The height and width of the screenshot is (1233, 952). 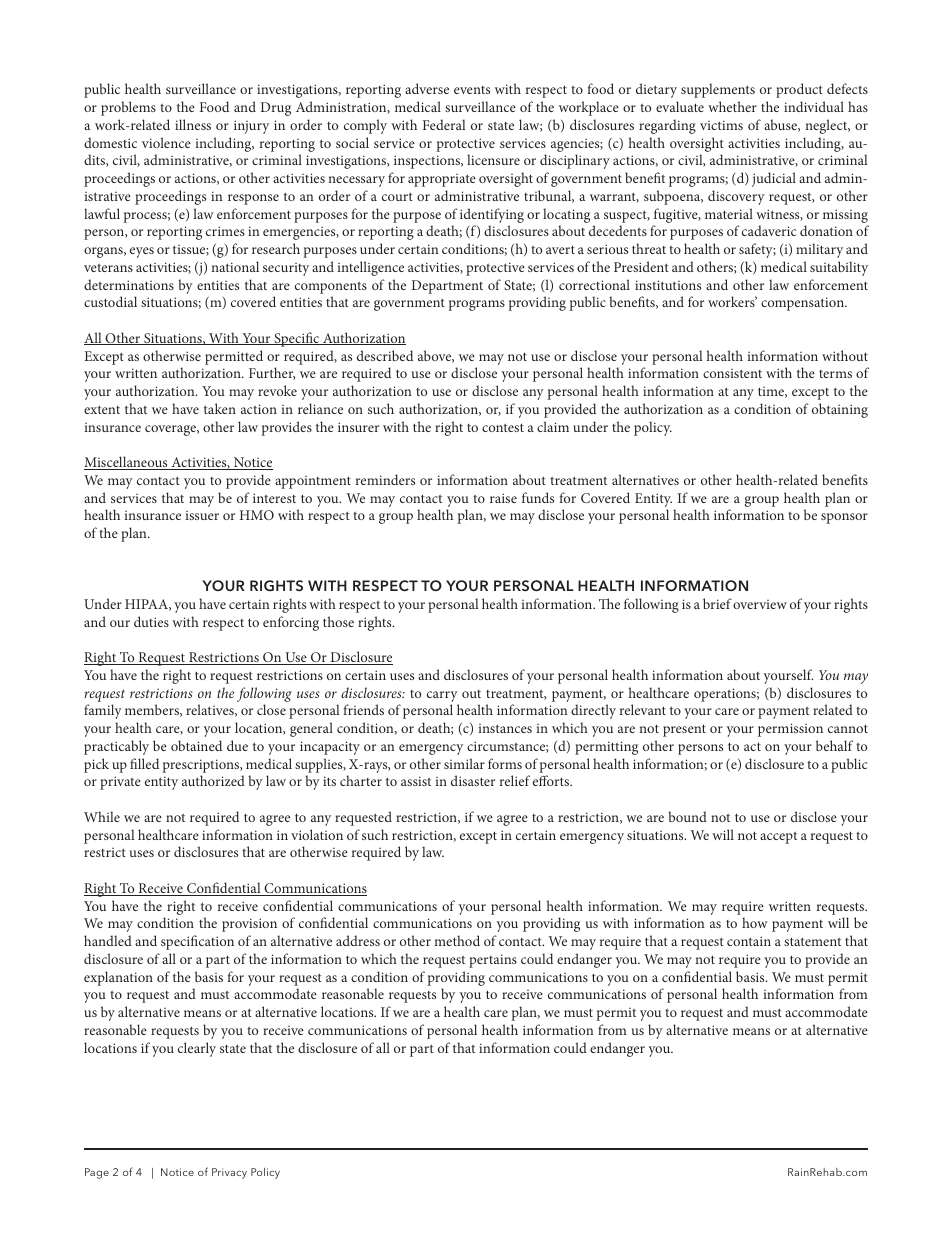 I want to click on Federal, so click(x=444, y=124).
